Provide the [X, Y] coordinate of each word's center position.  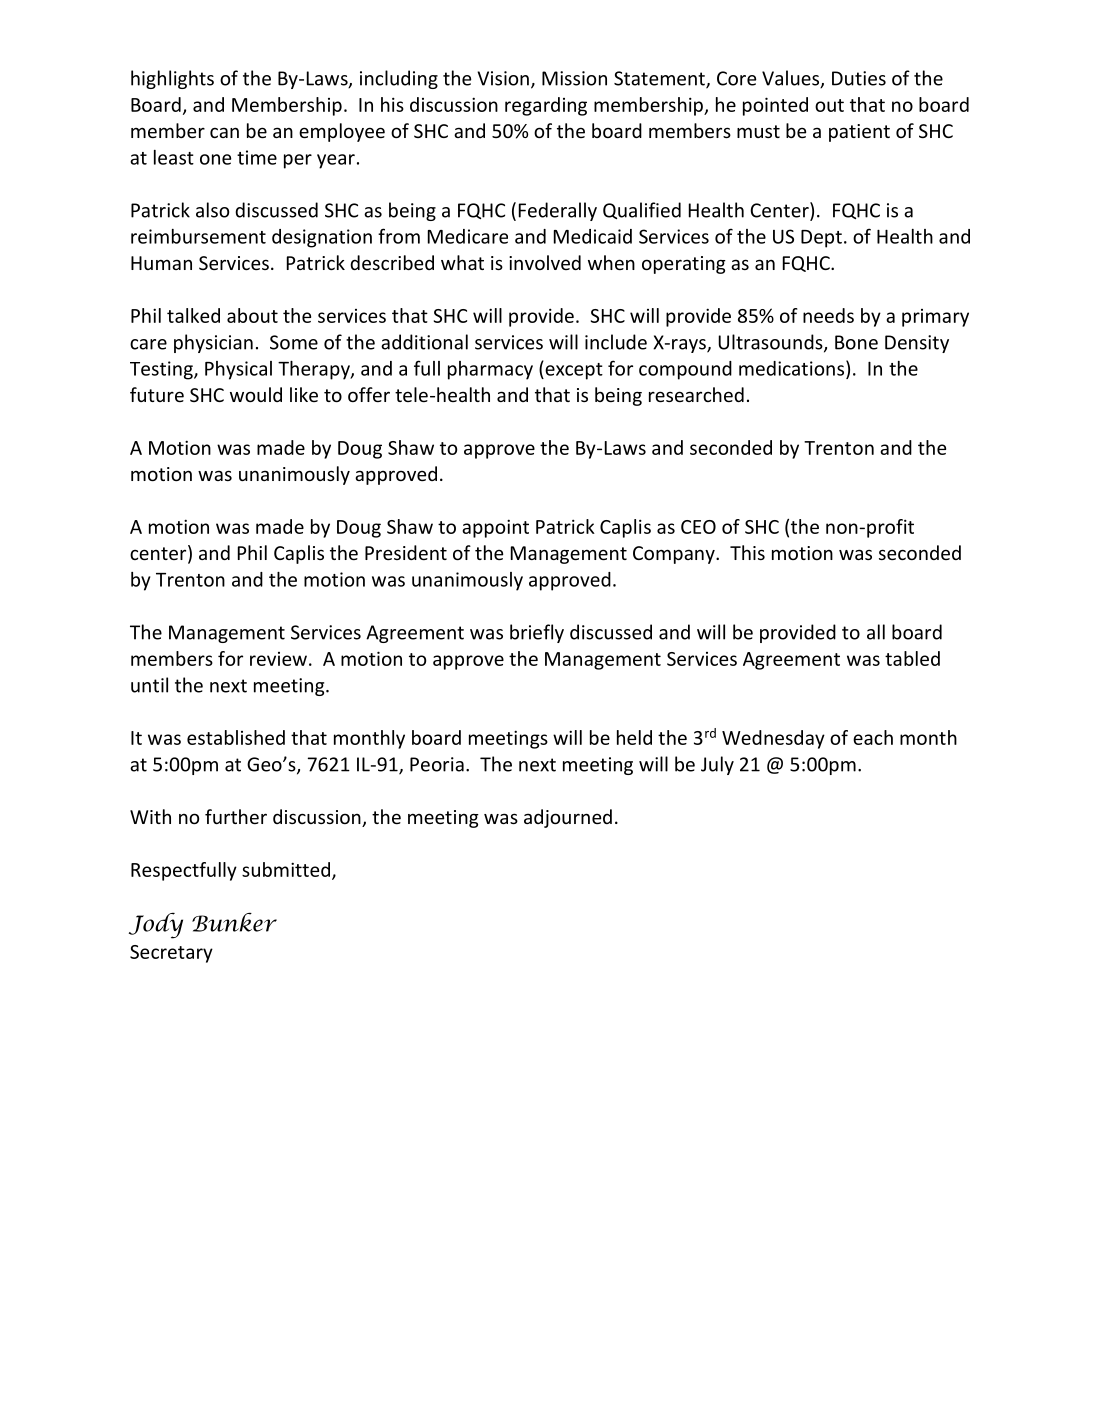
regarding [546, 106]
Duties [859, 78]
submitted [286, 869]
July [717, 765]
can [224, 132]
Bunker [234, 922]
